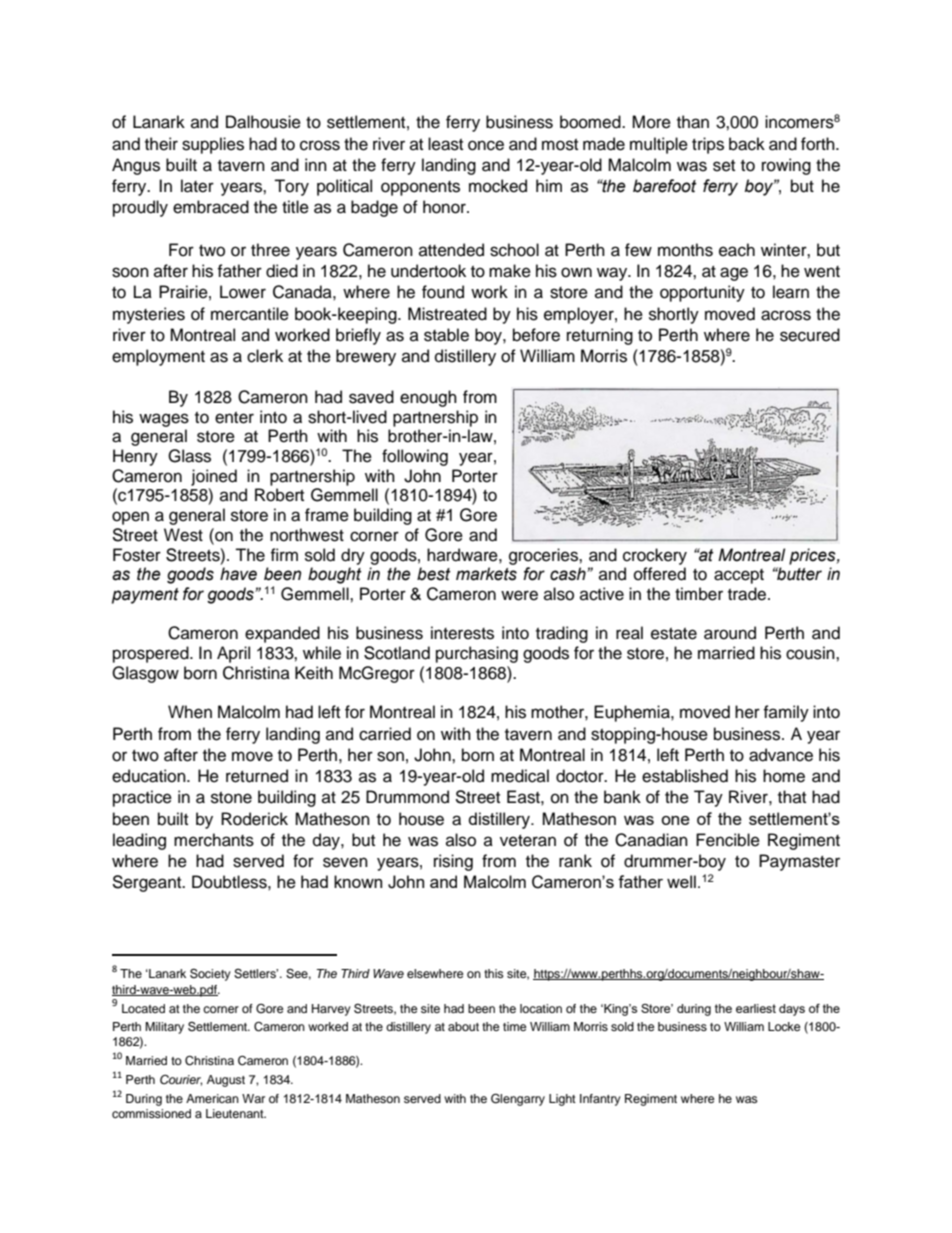  What do you see at coordinates (655, 556) in the screenshot?
I see `crockery` at bounding box center [655, 556].
